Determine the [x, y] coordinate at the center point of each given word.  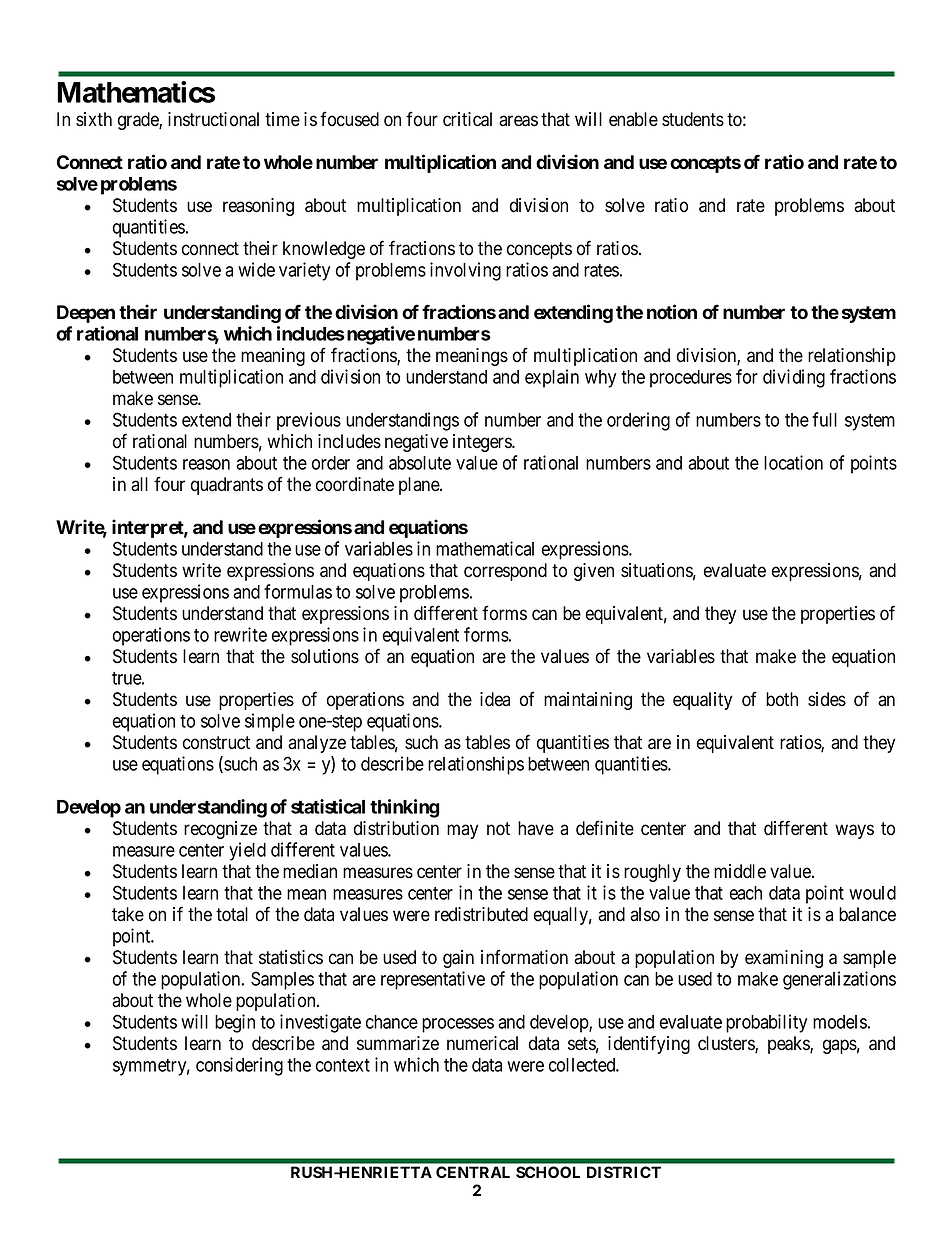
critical [467, 119]
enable [633, 119]
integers [483, 443]
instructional [213, 119]
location [793, 462]
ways [854, 831]
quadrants [227, 486]
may [462, 831]
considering [239, 1066]
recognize [220, 830]
